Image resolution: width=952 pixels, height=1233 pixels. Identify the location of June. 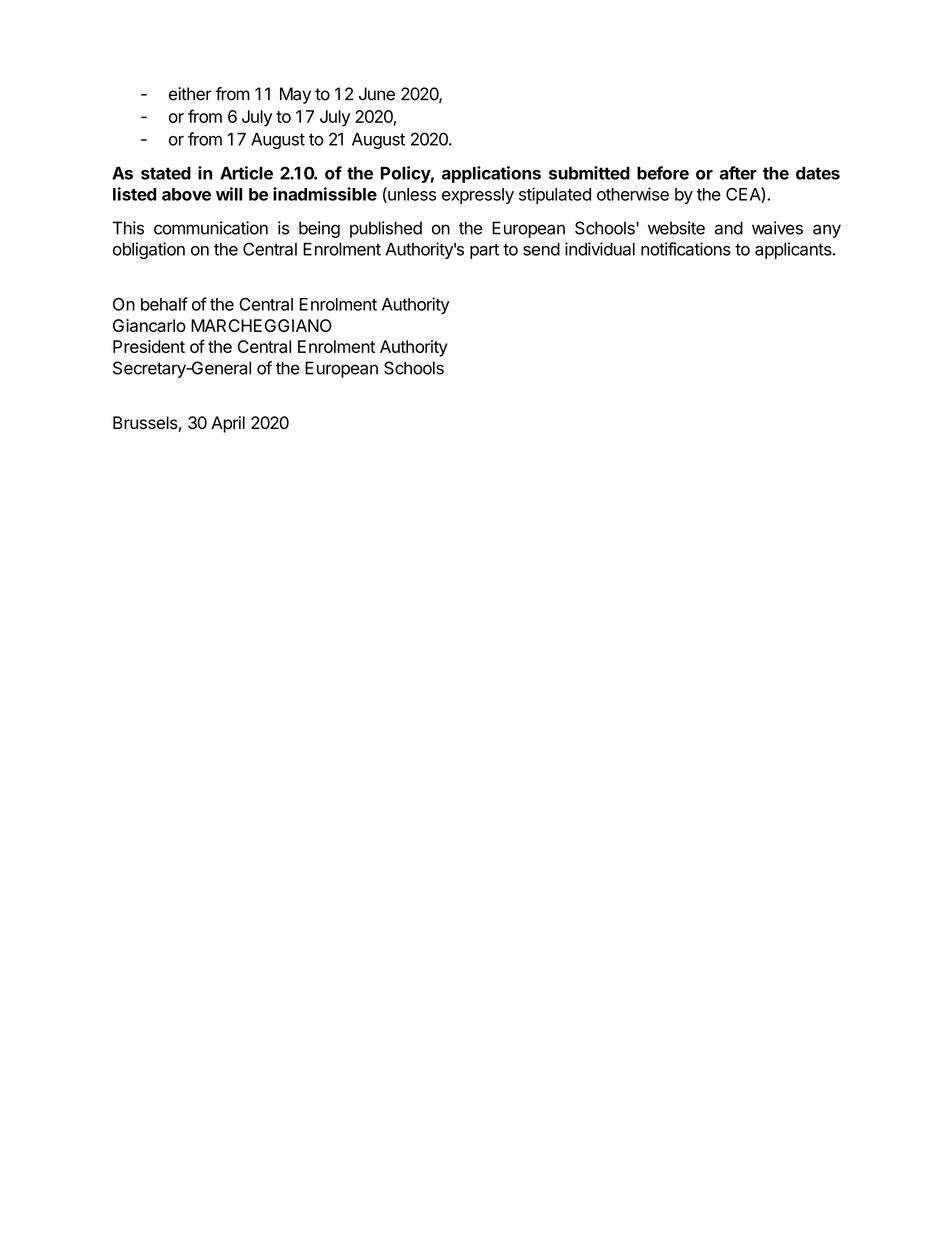
(377, 94).
